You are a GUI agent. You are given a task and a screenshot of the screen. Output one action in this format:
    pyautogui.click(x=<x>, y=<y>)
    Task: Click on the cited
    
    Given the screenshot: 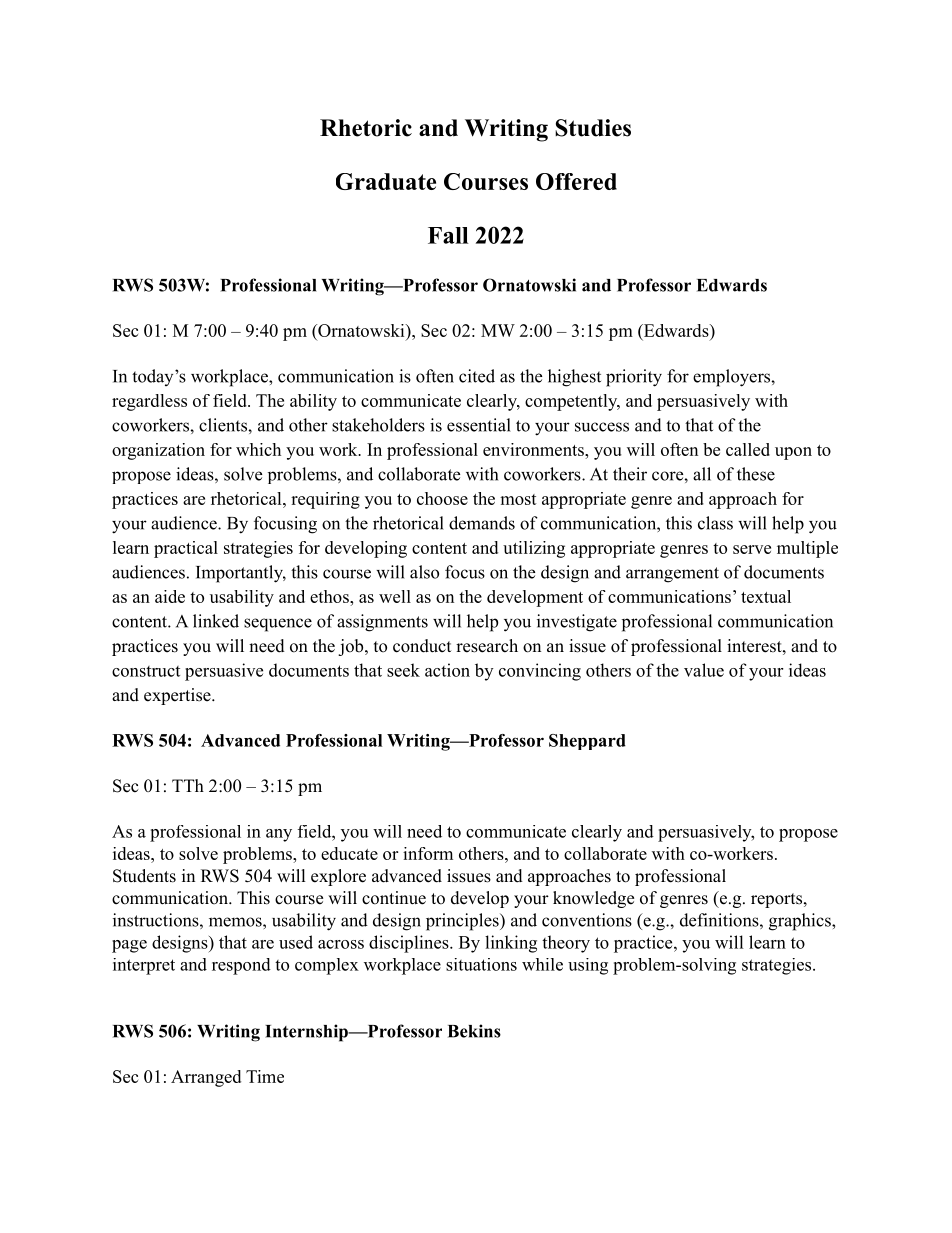 What is the action you would take?
    pyautogui.click(x=477, y=376)
